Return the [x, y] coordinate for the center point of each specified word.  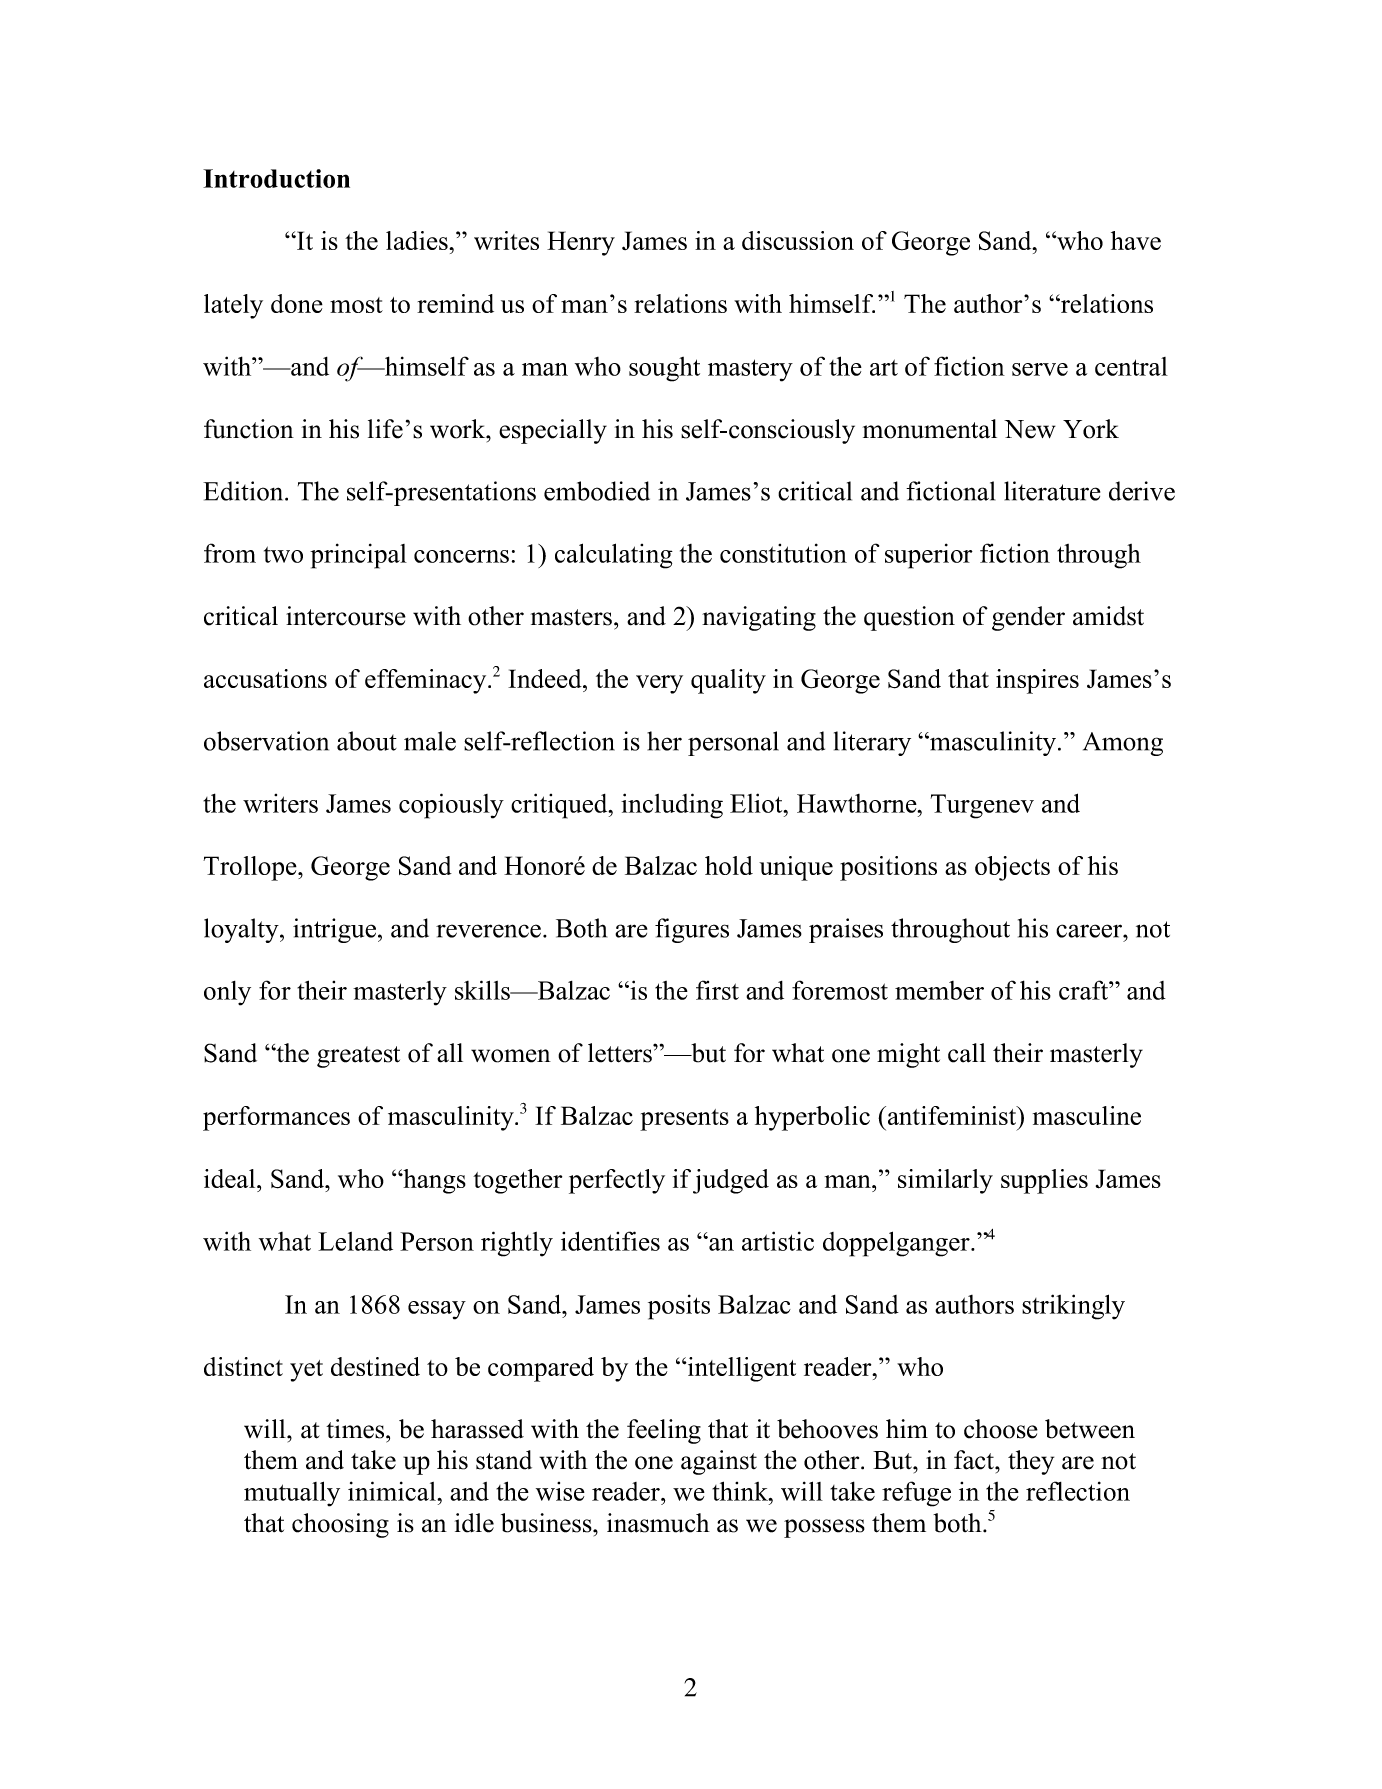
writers [280, 803]
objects [1012, 868]
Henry [581, 243]
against [719, 1462]
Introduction [276, 178]
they [1031, 1462]
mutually [292, 1494]
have [1136, 240]
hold [729, 865]
